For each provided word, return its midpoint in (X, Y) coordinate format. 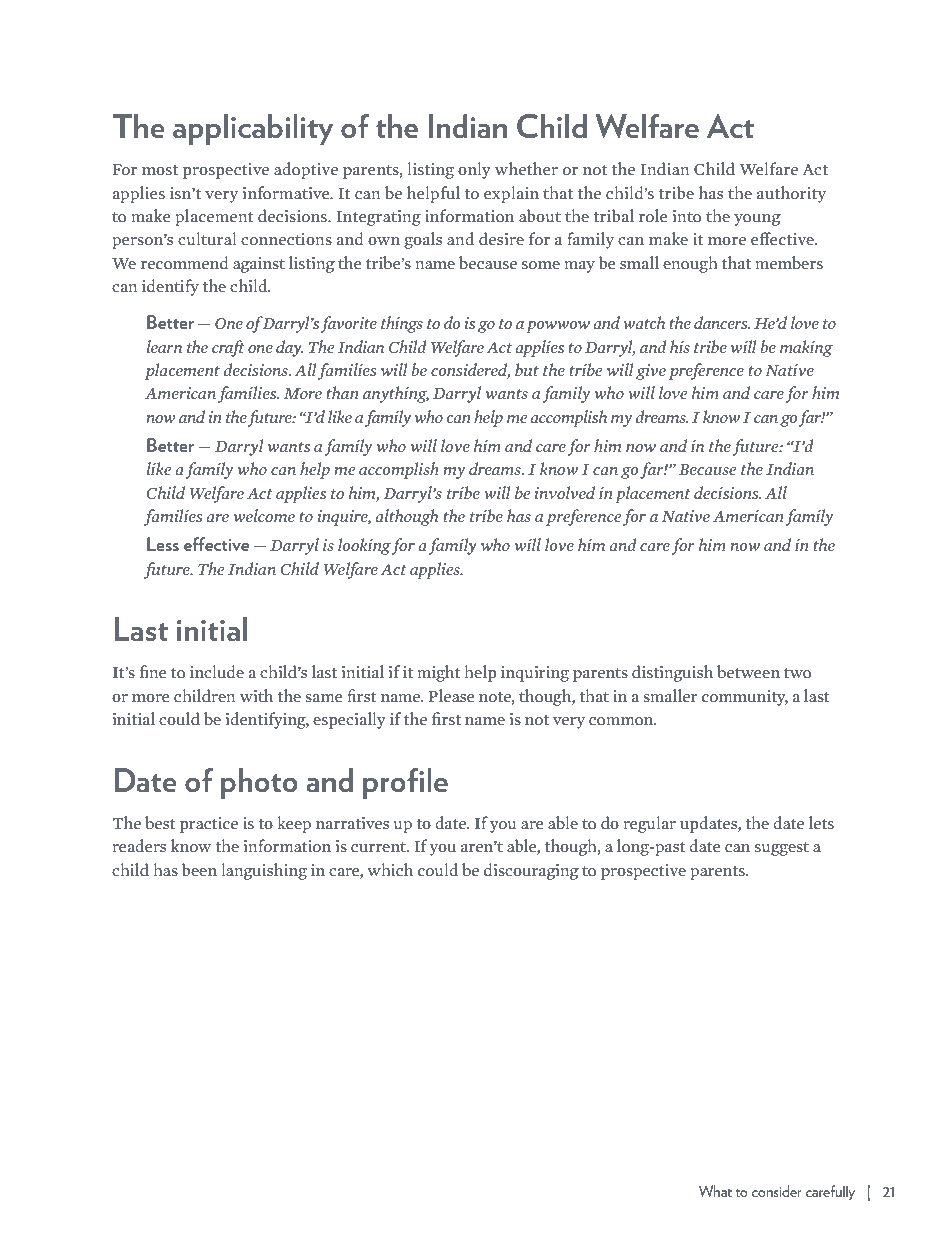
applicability (253, 129)
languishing (264, 871)
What (715, 1191)
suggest (782, 849)
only (474, 170)
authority (791, 194)
